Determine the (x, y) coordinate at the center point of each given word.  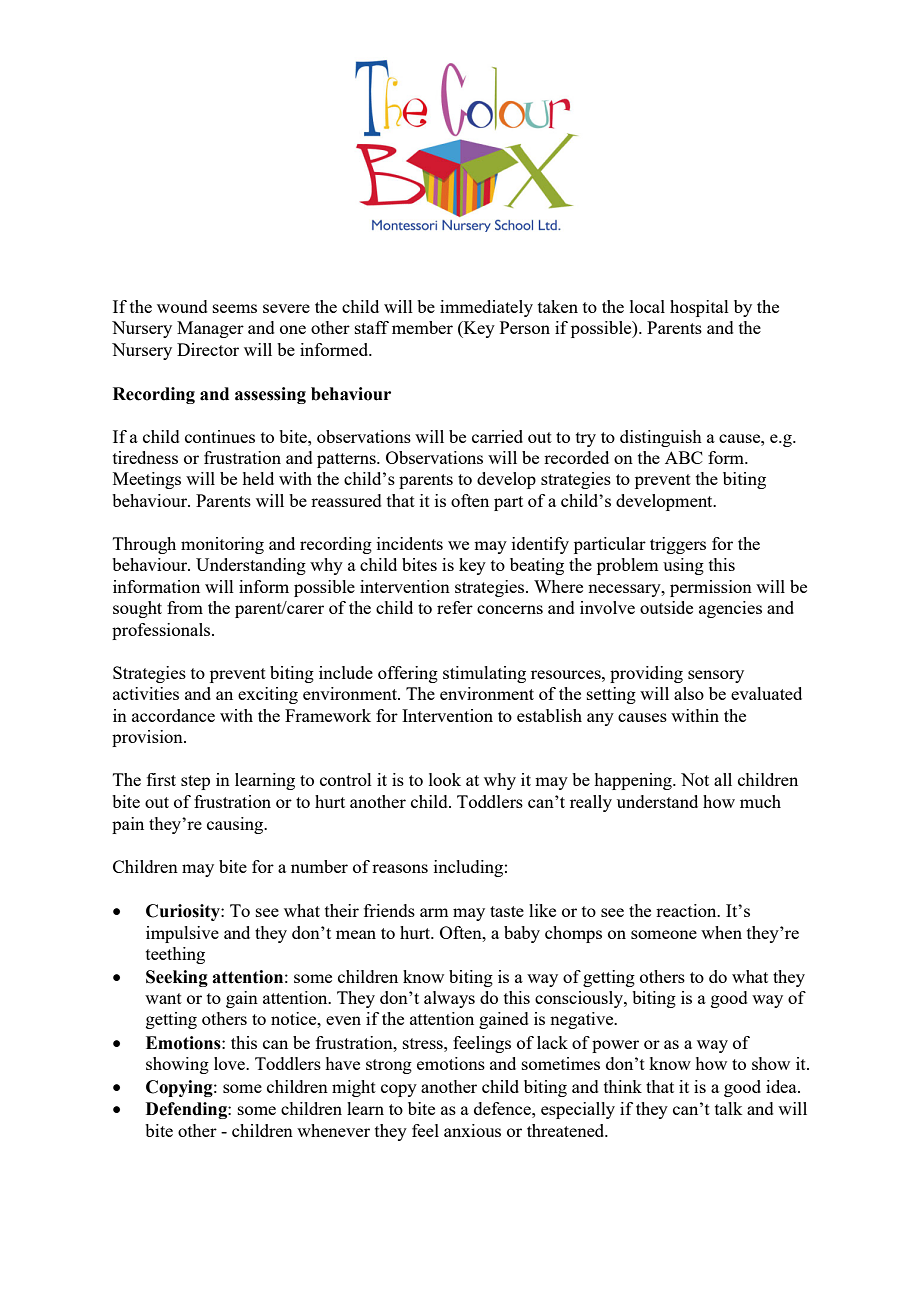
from (185, 607)
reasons (400, 868)
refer (455, 607)
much (760, 801)
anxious (472, 1130)
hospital (699, 308)
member (422, 327)
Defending (187, 1110)
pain (128, 825)
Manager (210, 329)
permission (711, 588)
